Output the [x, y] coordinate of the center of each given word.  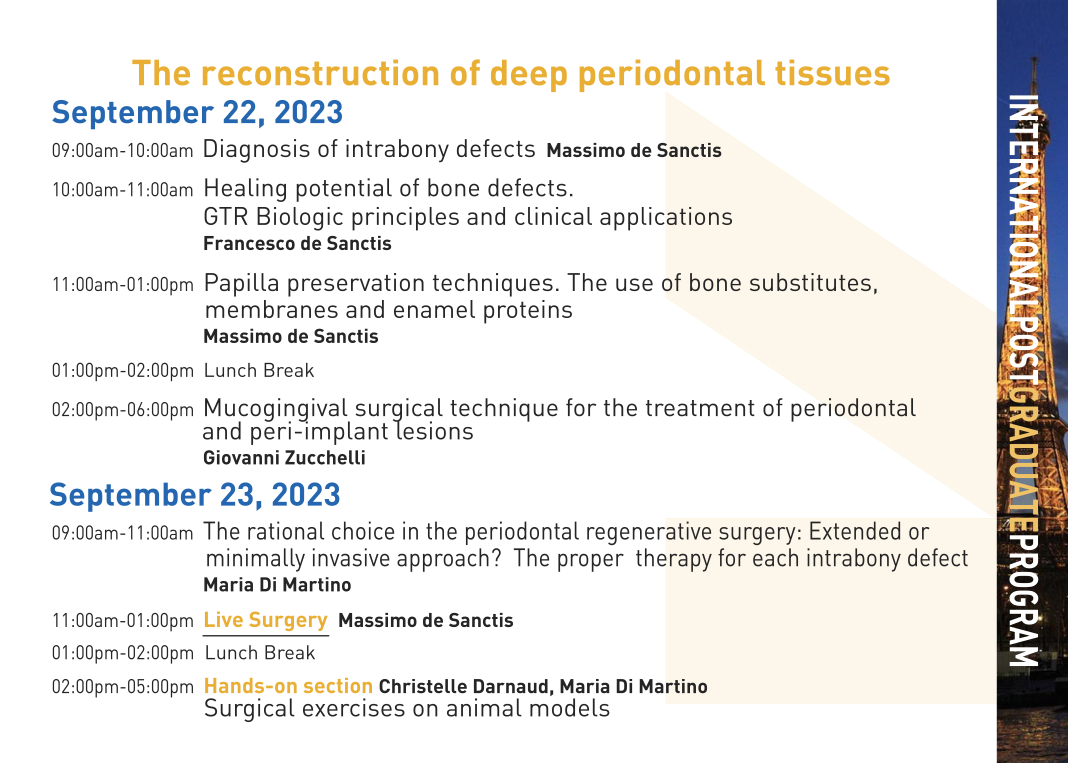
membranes [272, 309]
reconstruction [320, 72]
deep [529, 76]
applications [666, 219]
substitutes [810, 282]
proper [591, 562]
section [338, 685]
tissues [832, 72]
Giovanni [241, 457]
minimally [256, 560]
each [775, 557]
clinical [553, 216]
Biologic [300, 219]
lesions [434, 429]
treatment [700, 408]
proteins [528, 312]
